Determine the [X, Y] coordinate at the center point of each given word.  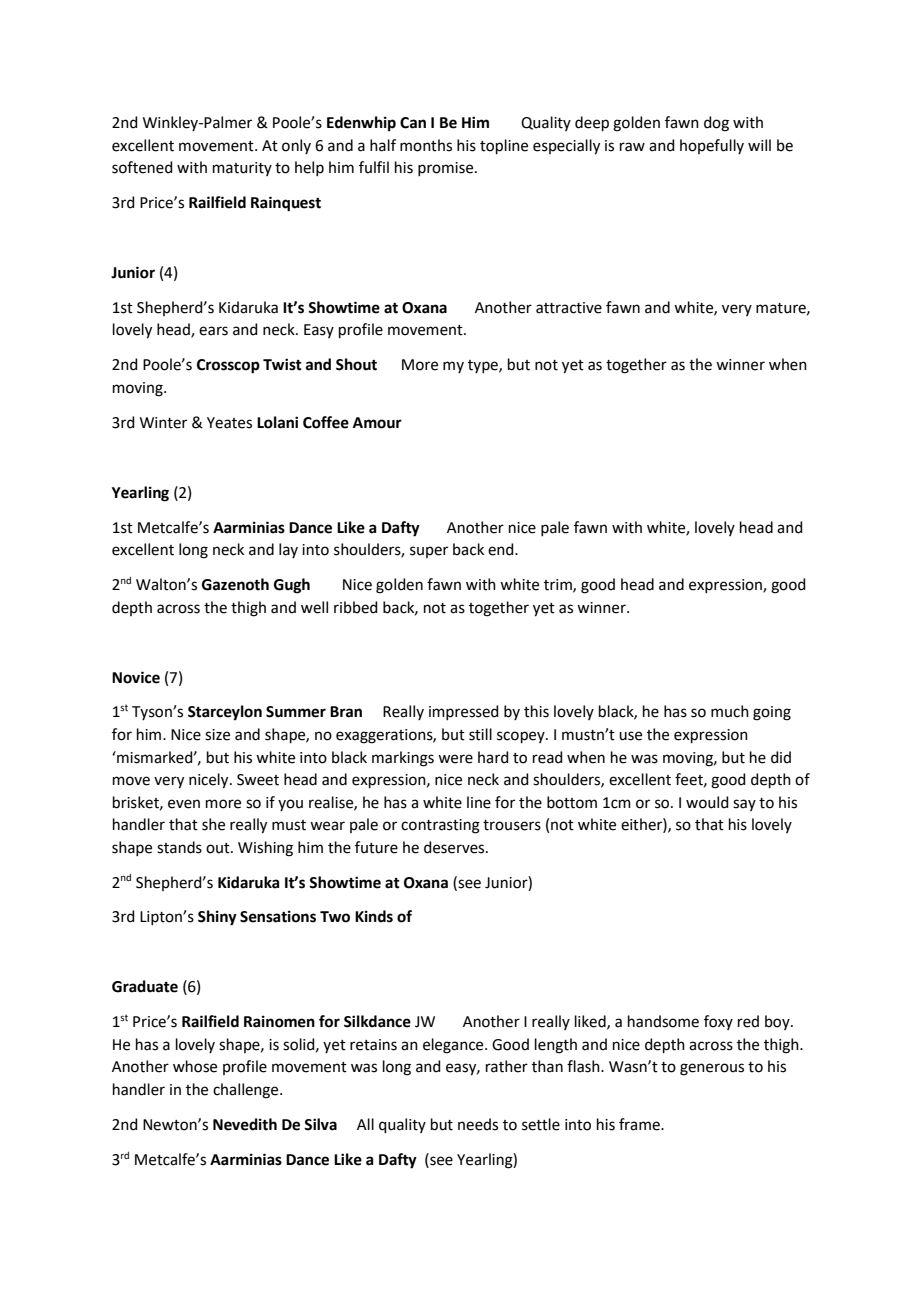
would [707, 802]
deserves [455, 847]
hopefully [712, 146]
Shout [356, 364]
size [217, 735]
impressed [464, 712]
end [502, 549]
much [730, 711]
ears [213, 331]
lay [288, 550]
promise [447, 169]
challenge [247, 1091]
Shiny [217, 918]
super [429, 552]
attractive [569, 308]
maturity [242, 169]
